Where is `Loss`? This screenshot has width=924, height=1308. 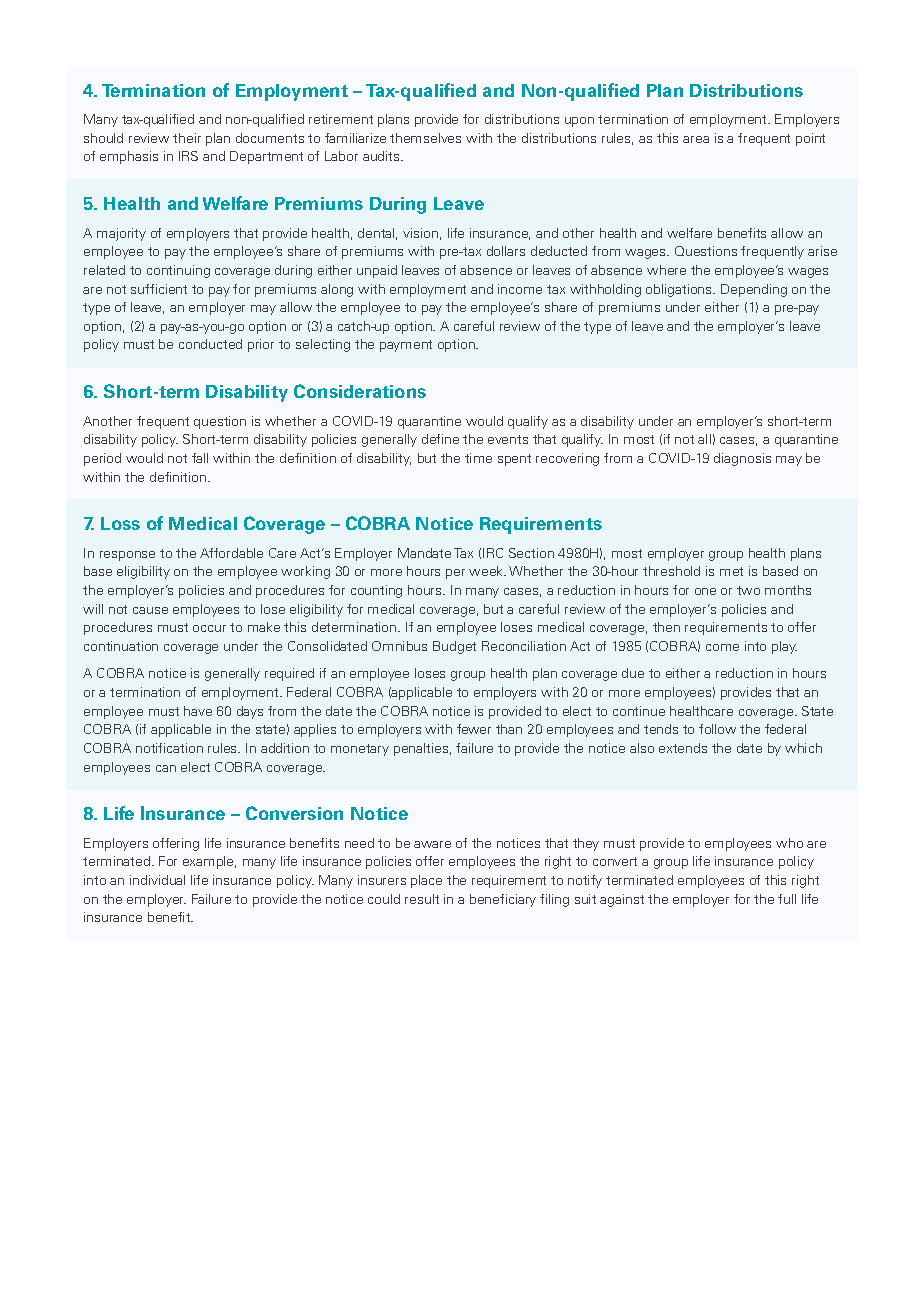
Loss is located at coordinates (120, 523).
